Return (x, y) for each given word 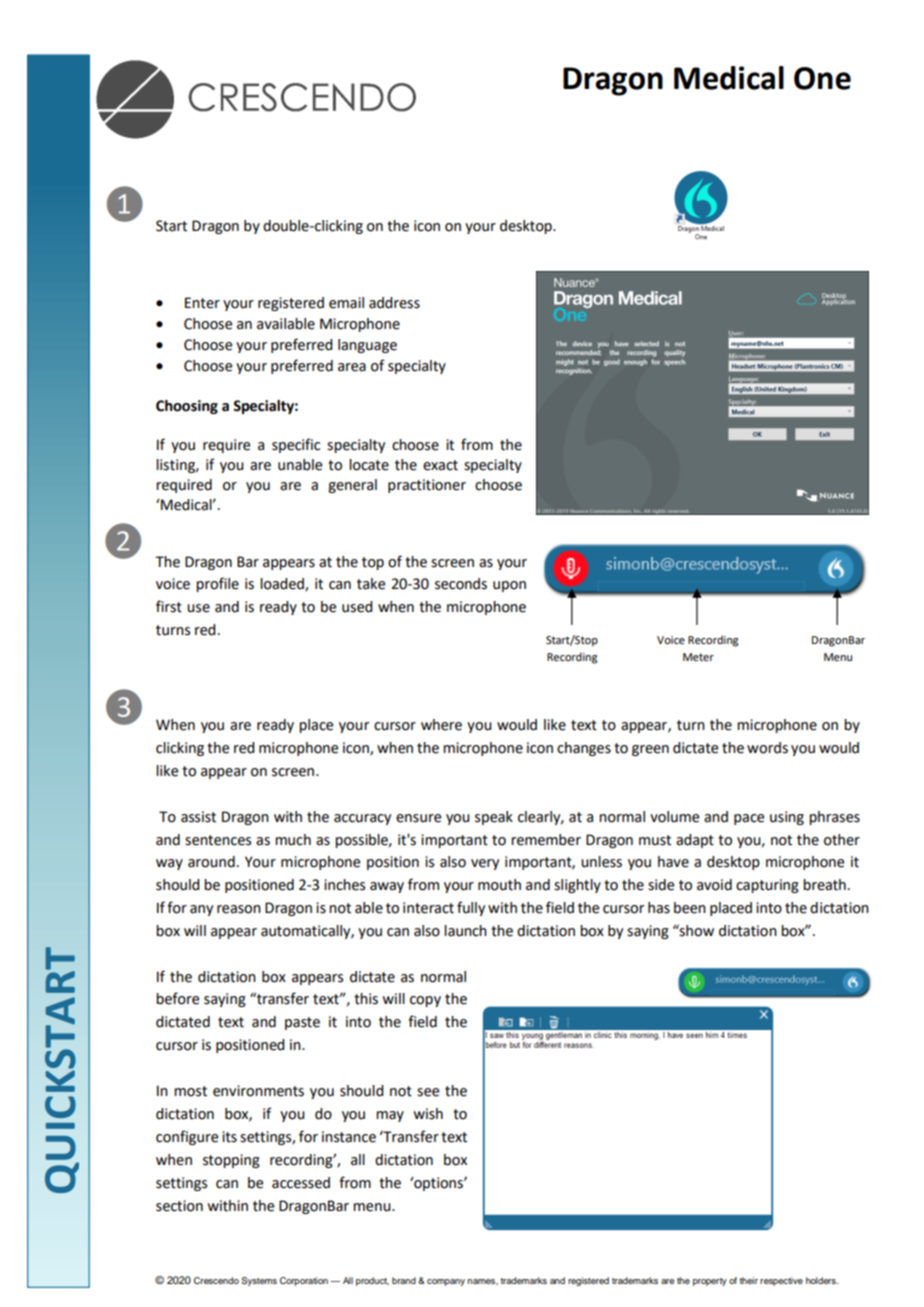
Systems (259, 1281)
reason (239, 909)
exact (440, 465)
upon (509, 586)
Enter (202, 303)
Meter (698, 657)
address (394, 303)
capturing (767, 886)
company (446, 1282)
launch (465, 931)
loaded (283, 585)
